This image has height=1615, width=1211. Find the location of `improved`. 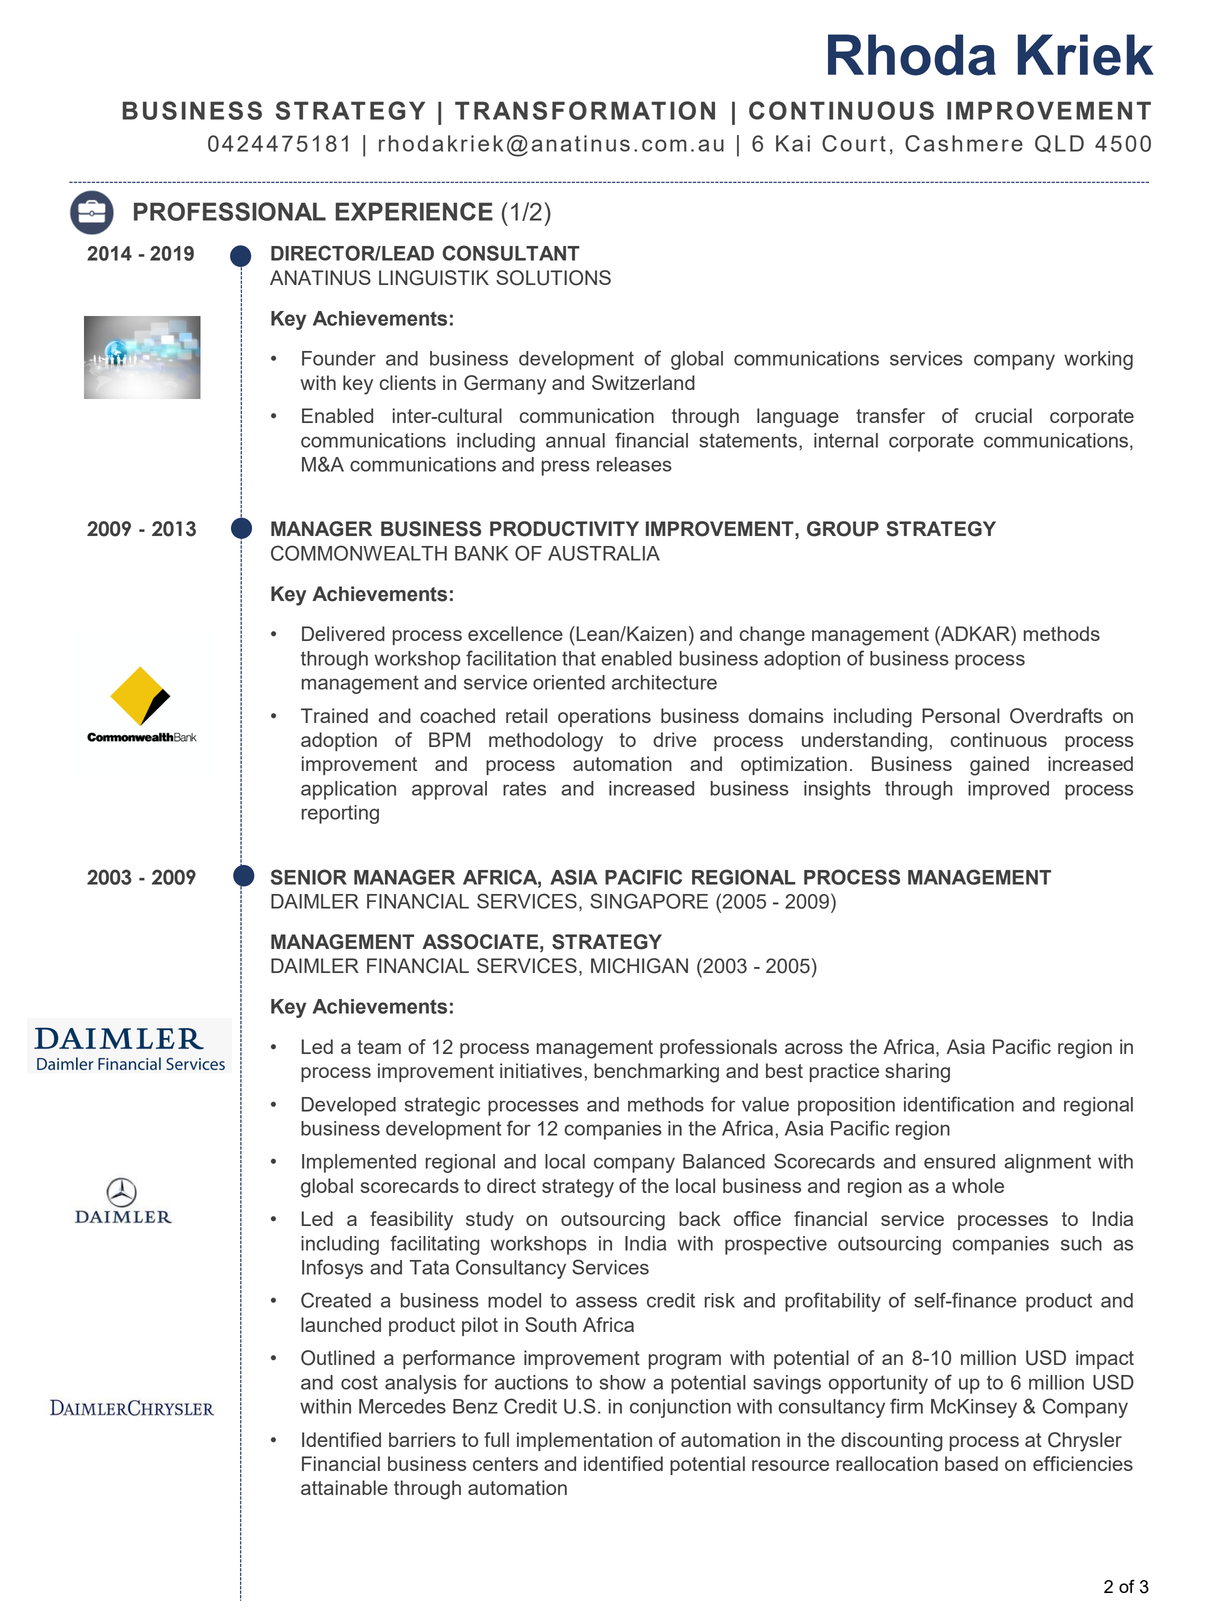

improved is located at coordinates (1008, 790).
